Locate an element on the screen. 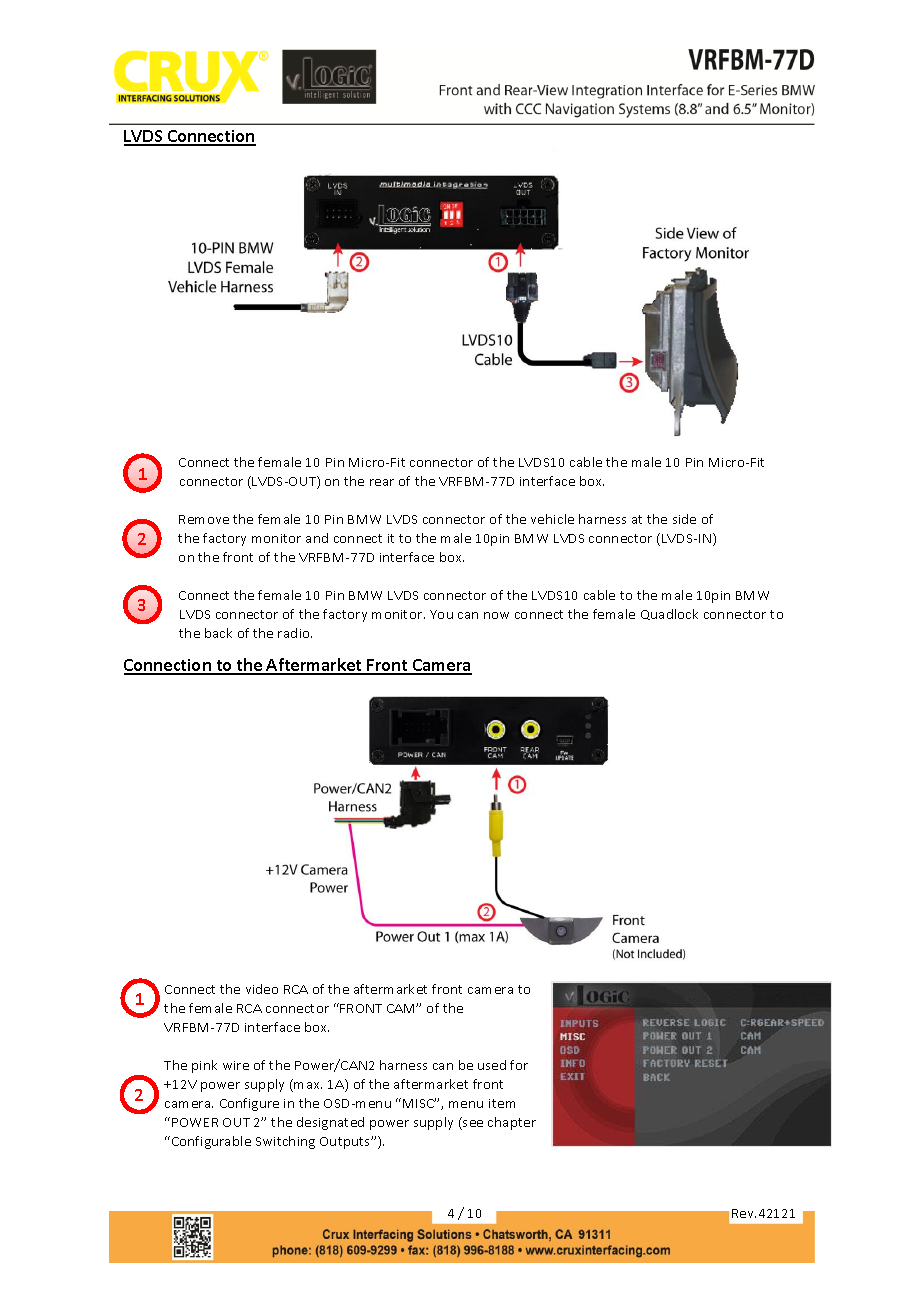 The width and height of the screenshot is (924, 1308). You is located at coordinates (441, 614).
